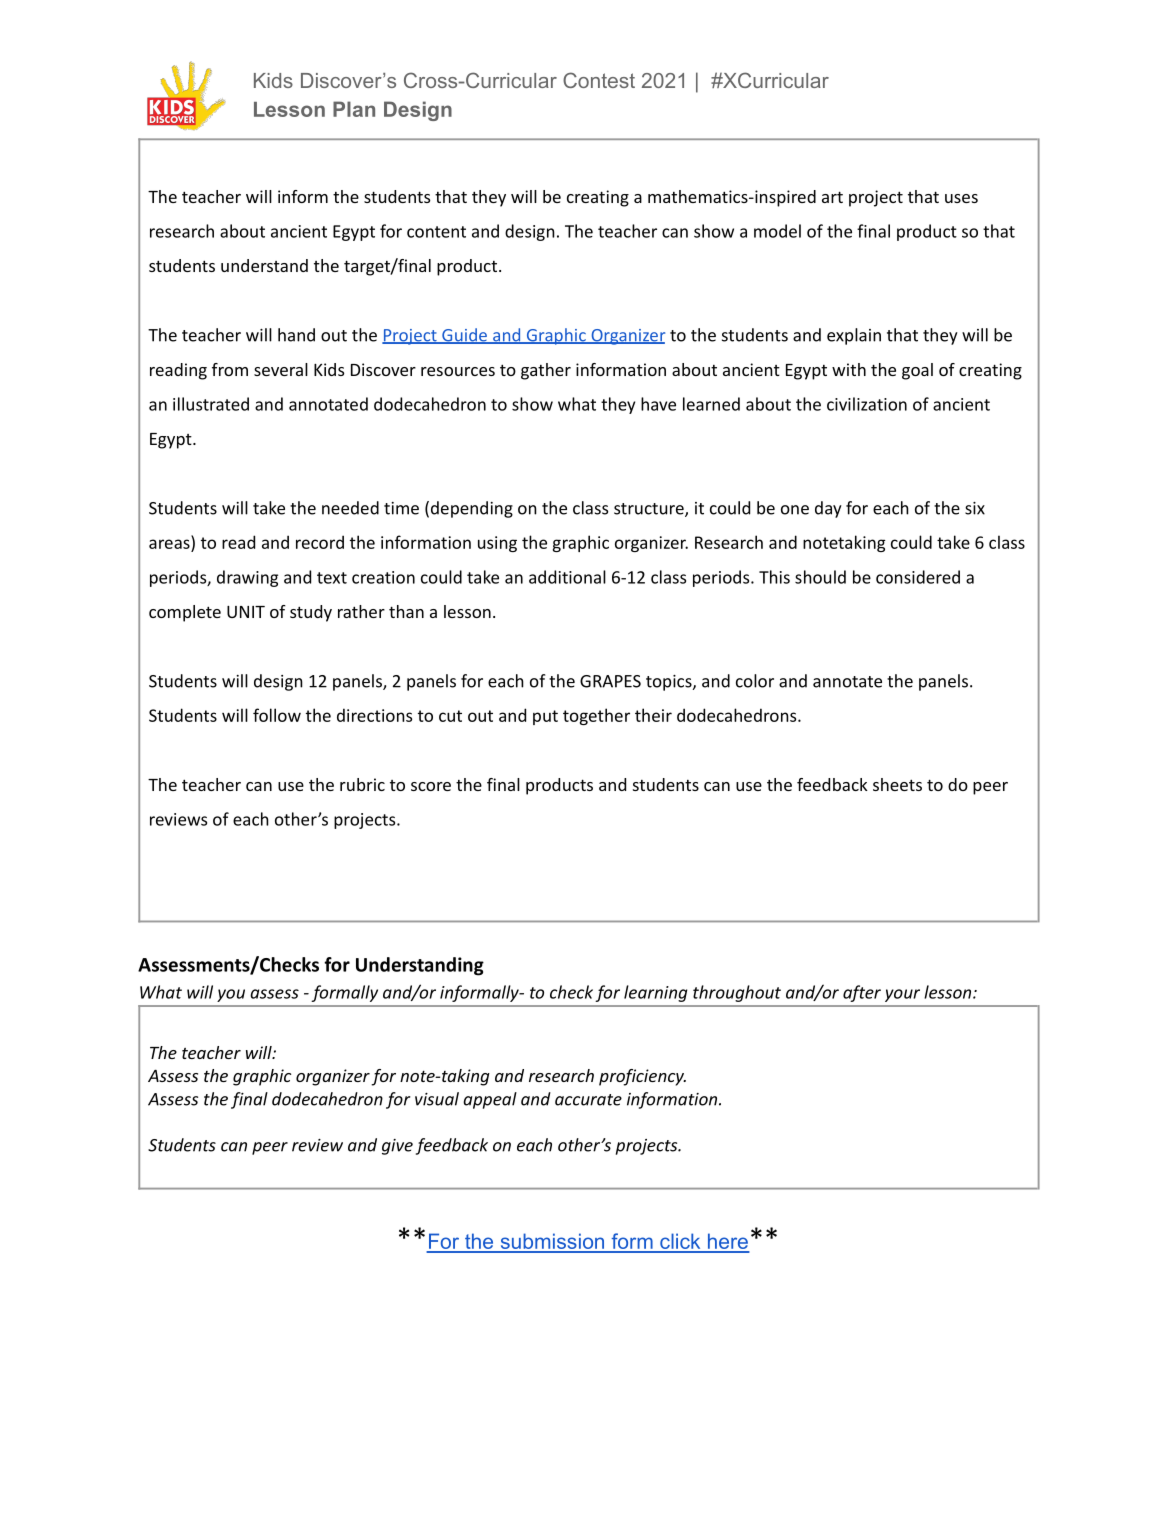 The width and height of the page is (1176, 1522). I want to click on UNIT, so click(246, 612).
